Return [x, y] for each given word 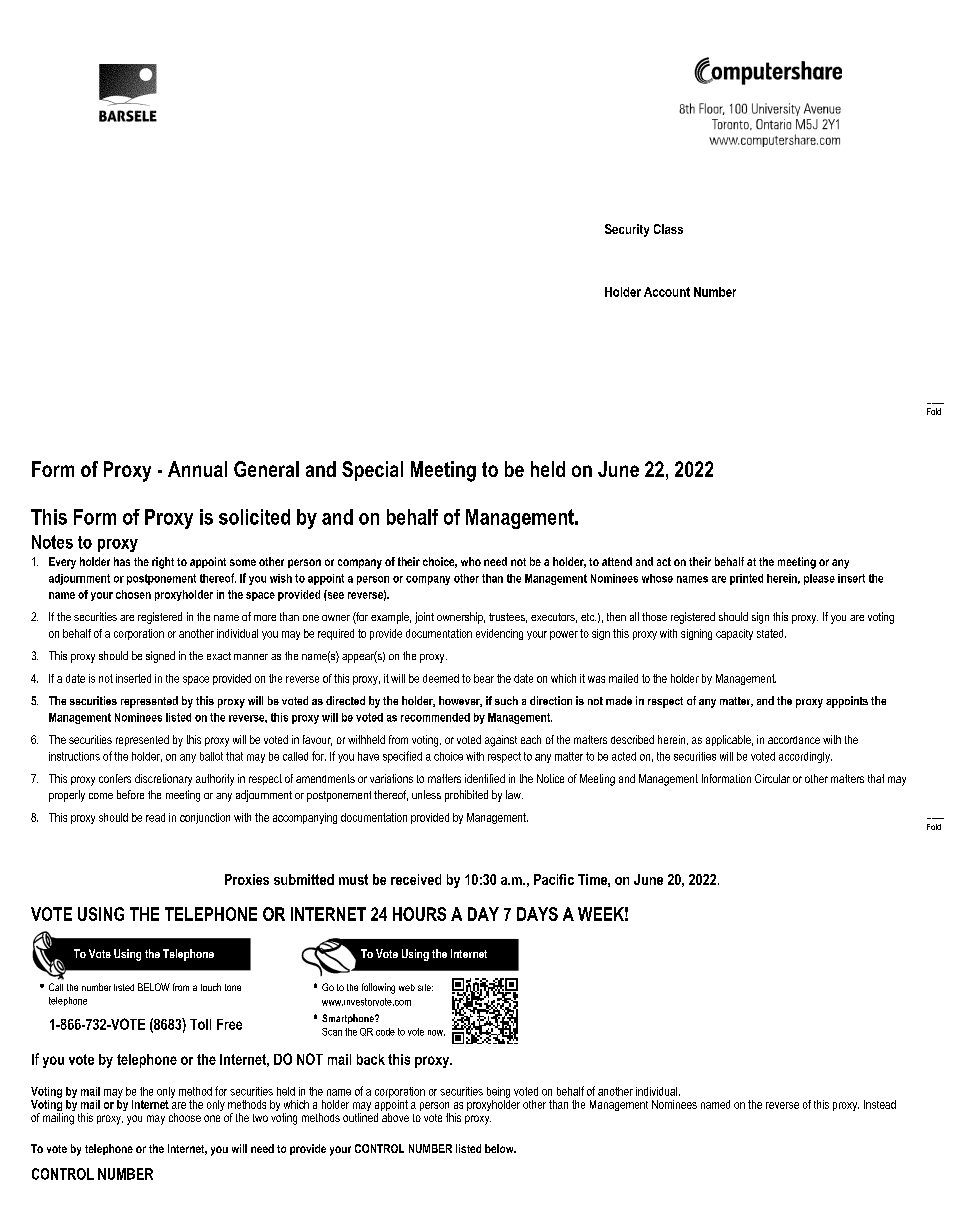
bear [484, 678]
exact [219, 656]
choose [185, 1117]
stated [771, 633]
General [266, 469]
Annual [197, 469]
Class [668, 229]
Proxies [247, 879]
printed [746, 579]
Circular [772, 778]
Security [627, 230]
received [416, 879]
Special [372, 471]
